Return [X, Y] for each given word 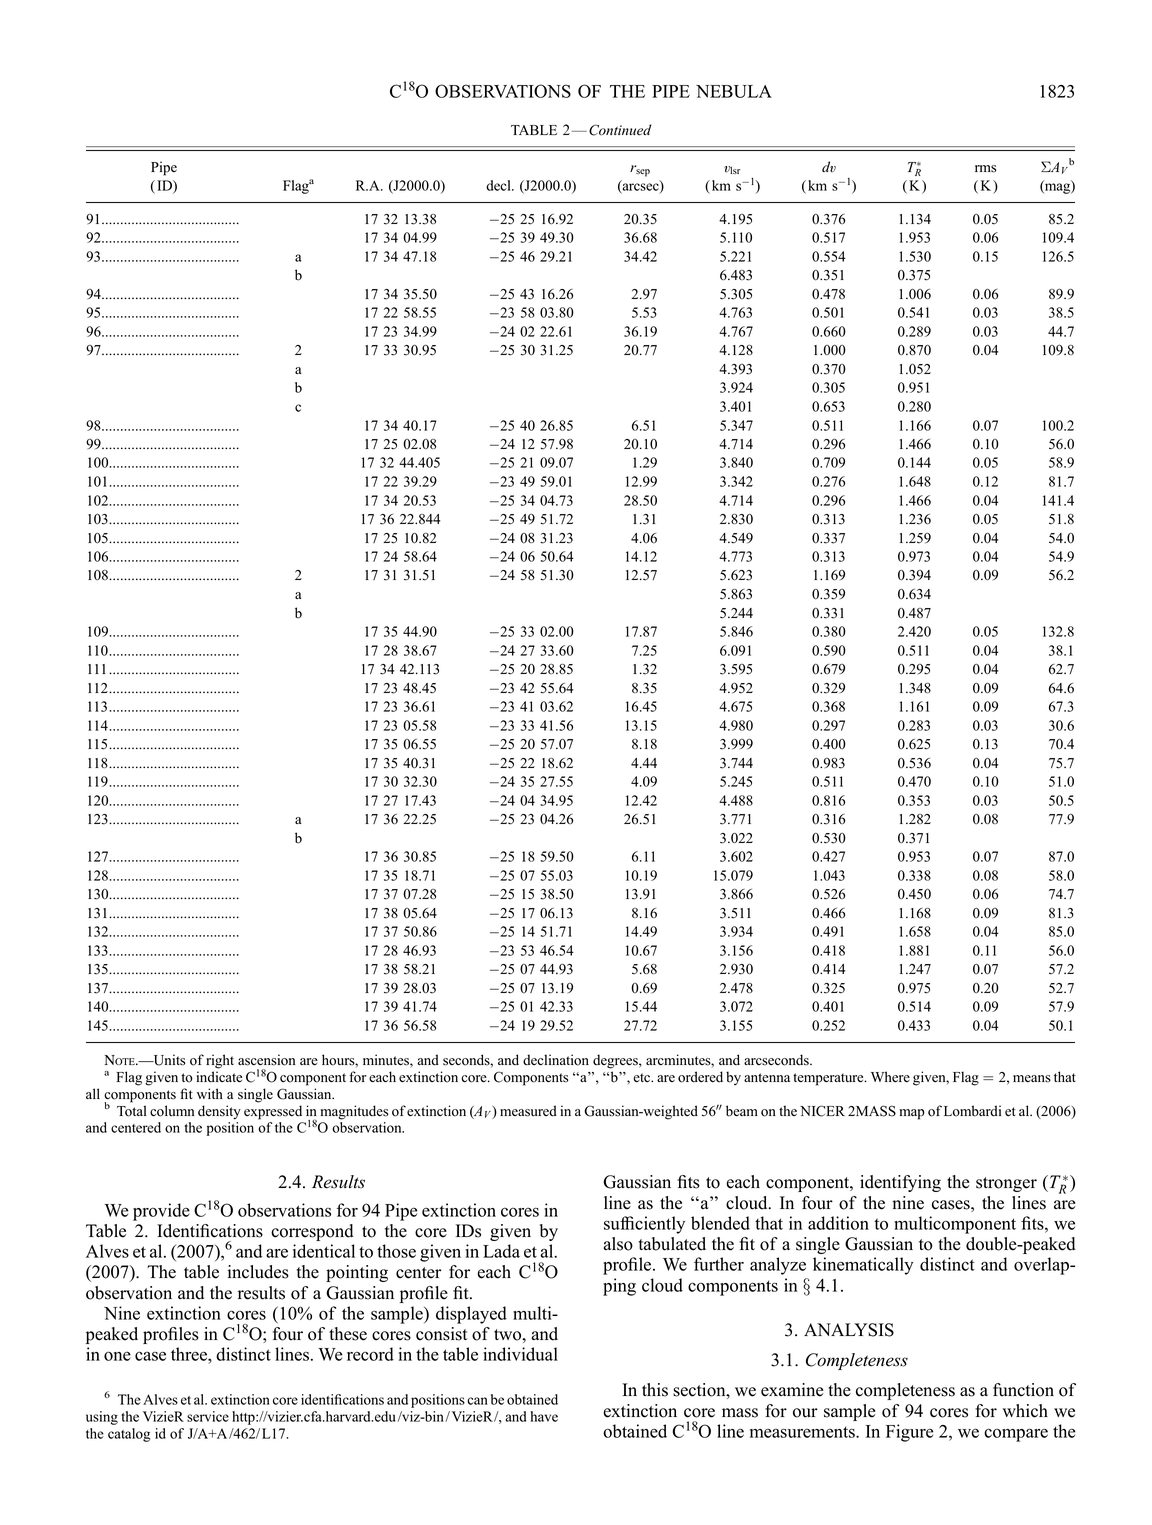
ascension [266, 1060]
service [208, 1416]
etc [643, 1077]
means [1032, 1079]
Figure [909, 1433]
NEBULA [734, 91]
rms [985, 169]
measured [528, 1111]
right [220, 1061]
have [544, 1416]
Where [890, 1077]
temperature [829, 1079]
